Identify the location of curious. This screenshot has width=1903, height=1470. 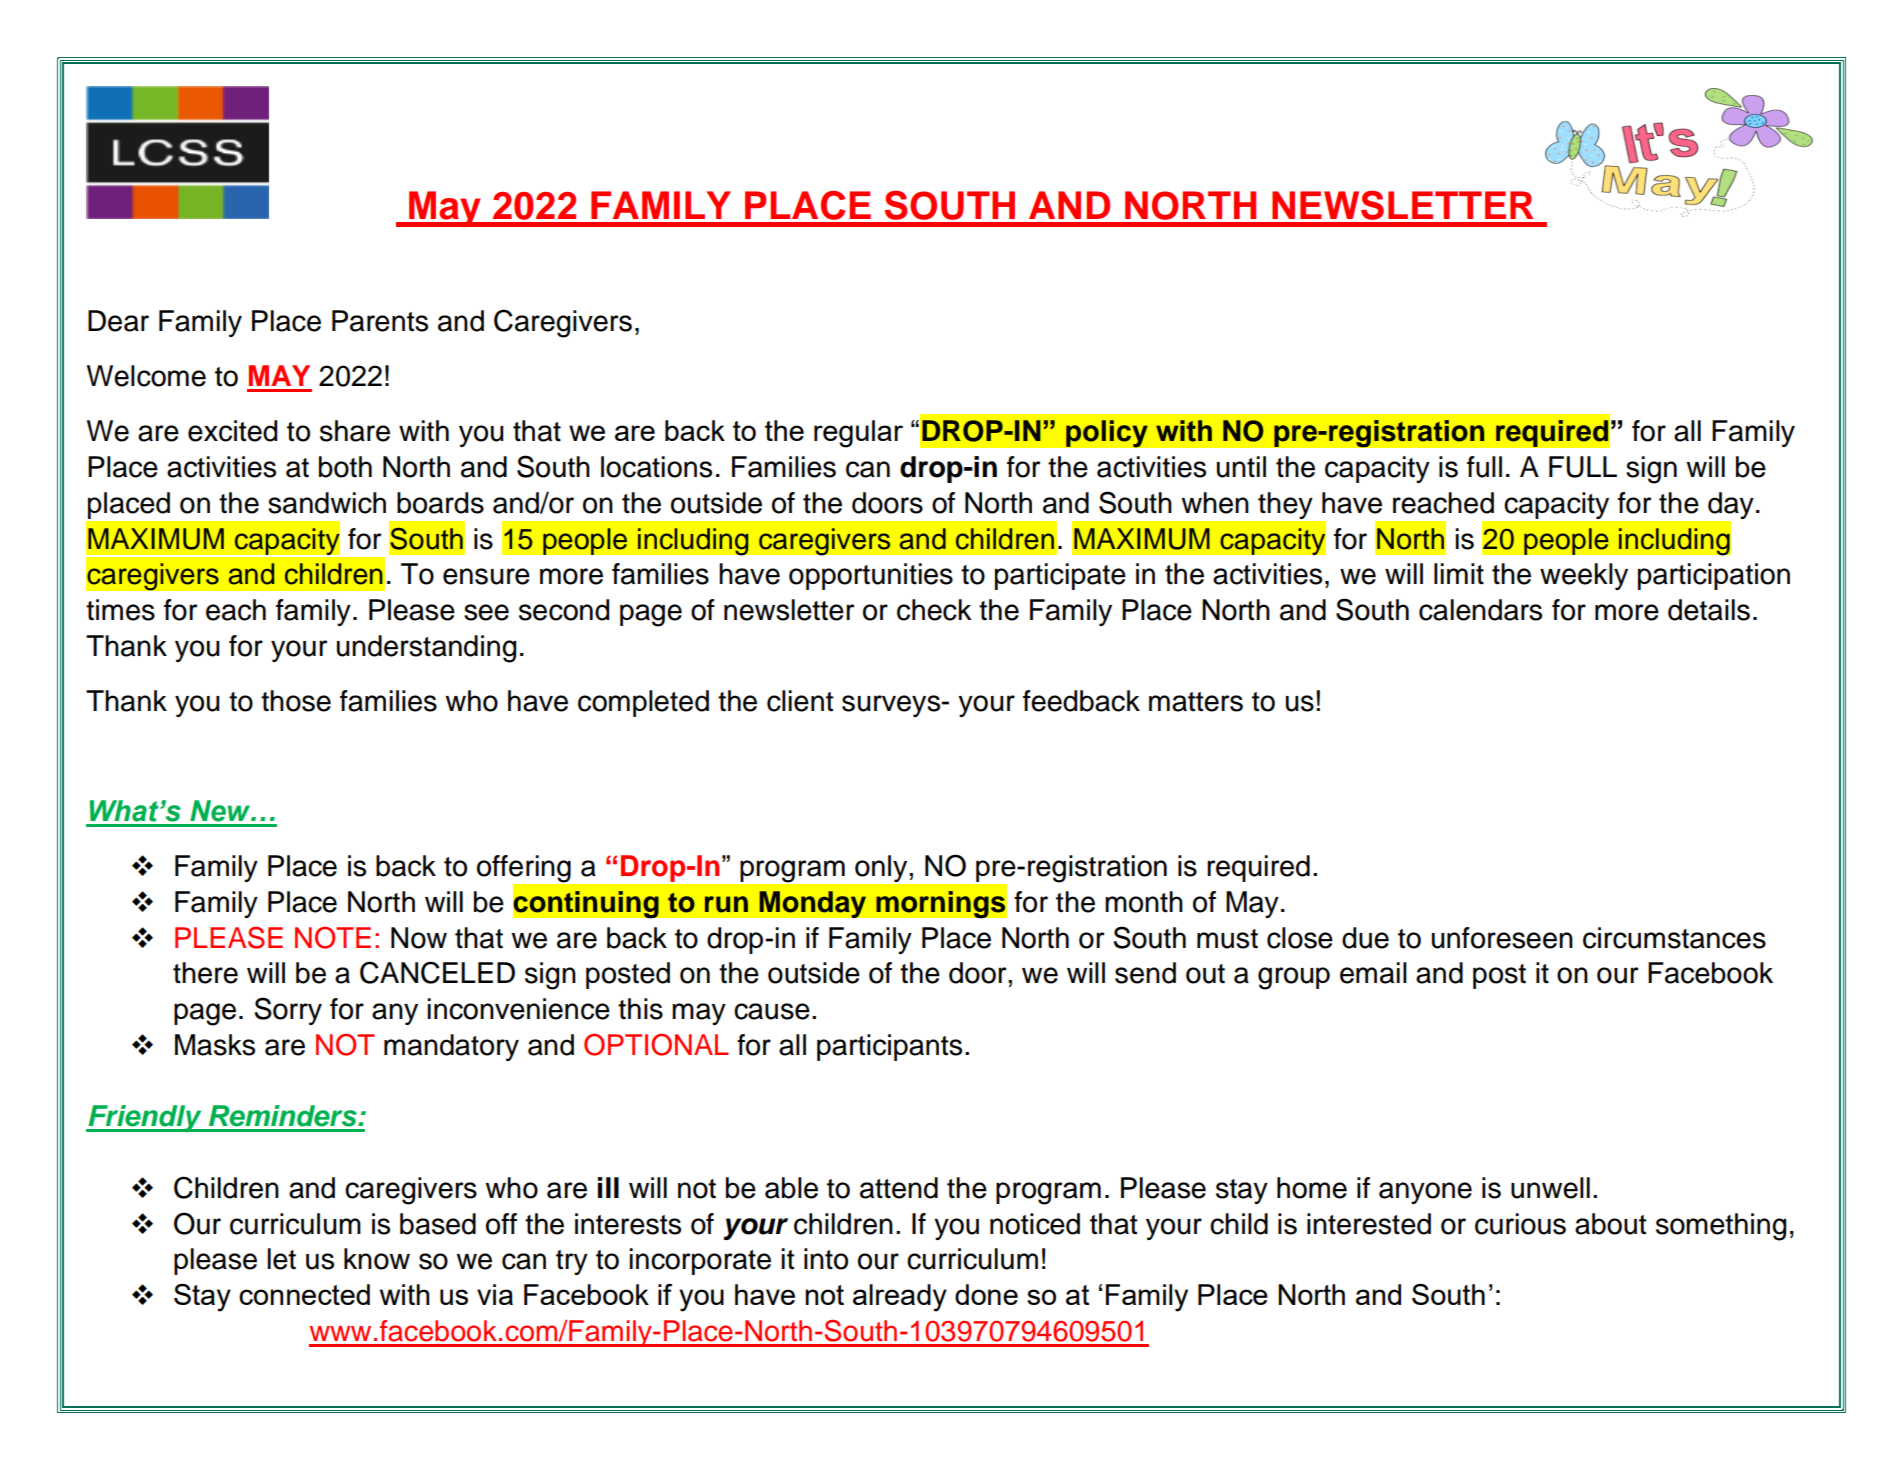
(1520, 1224).
